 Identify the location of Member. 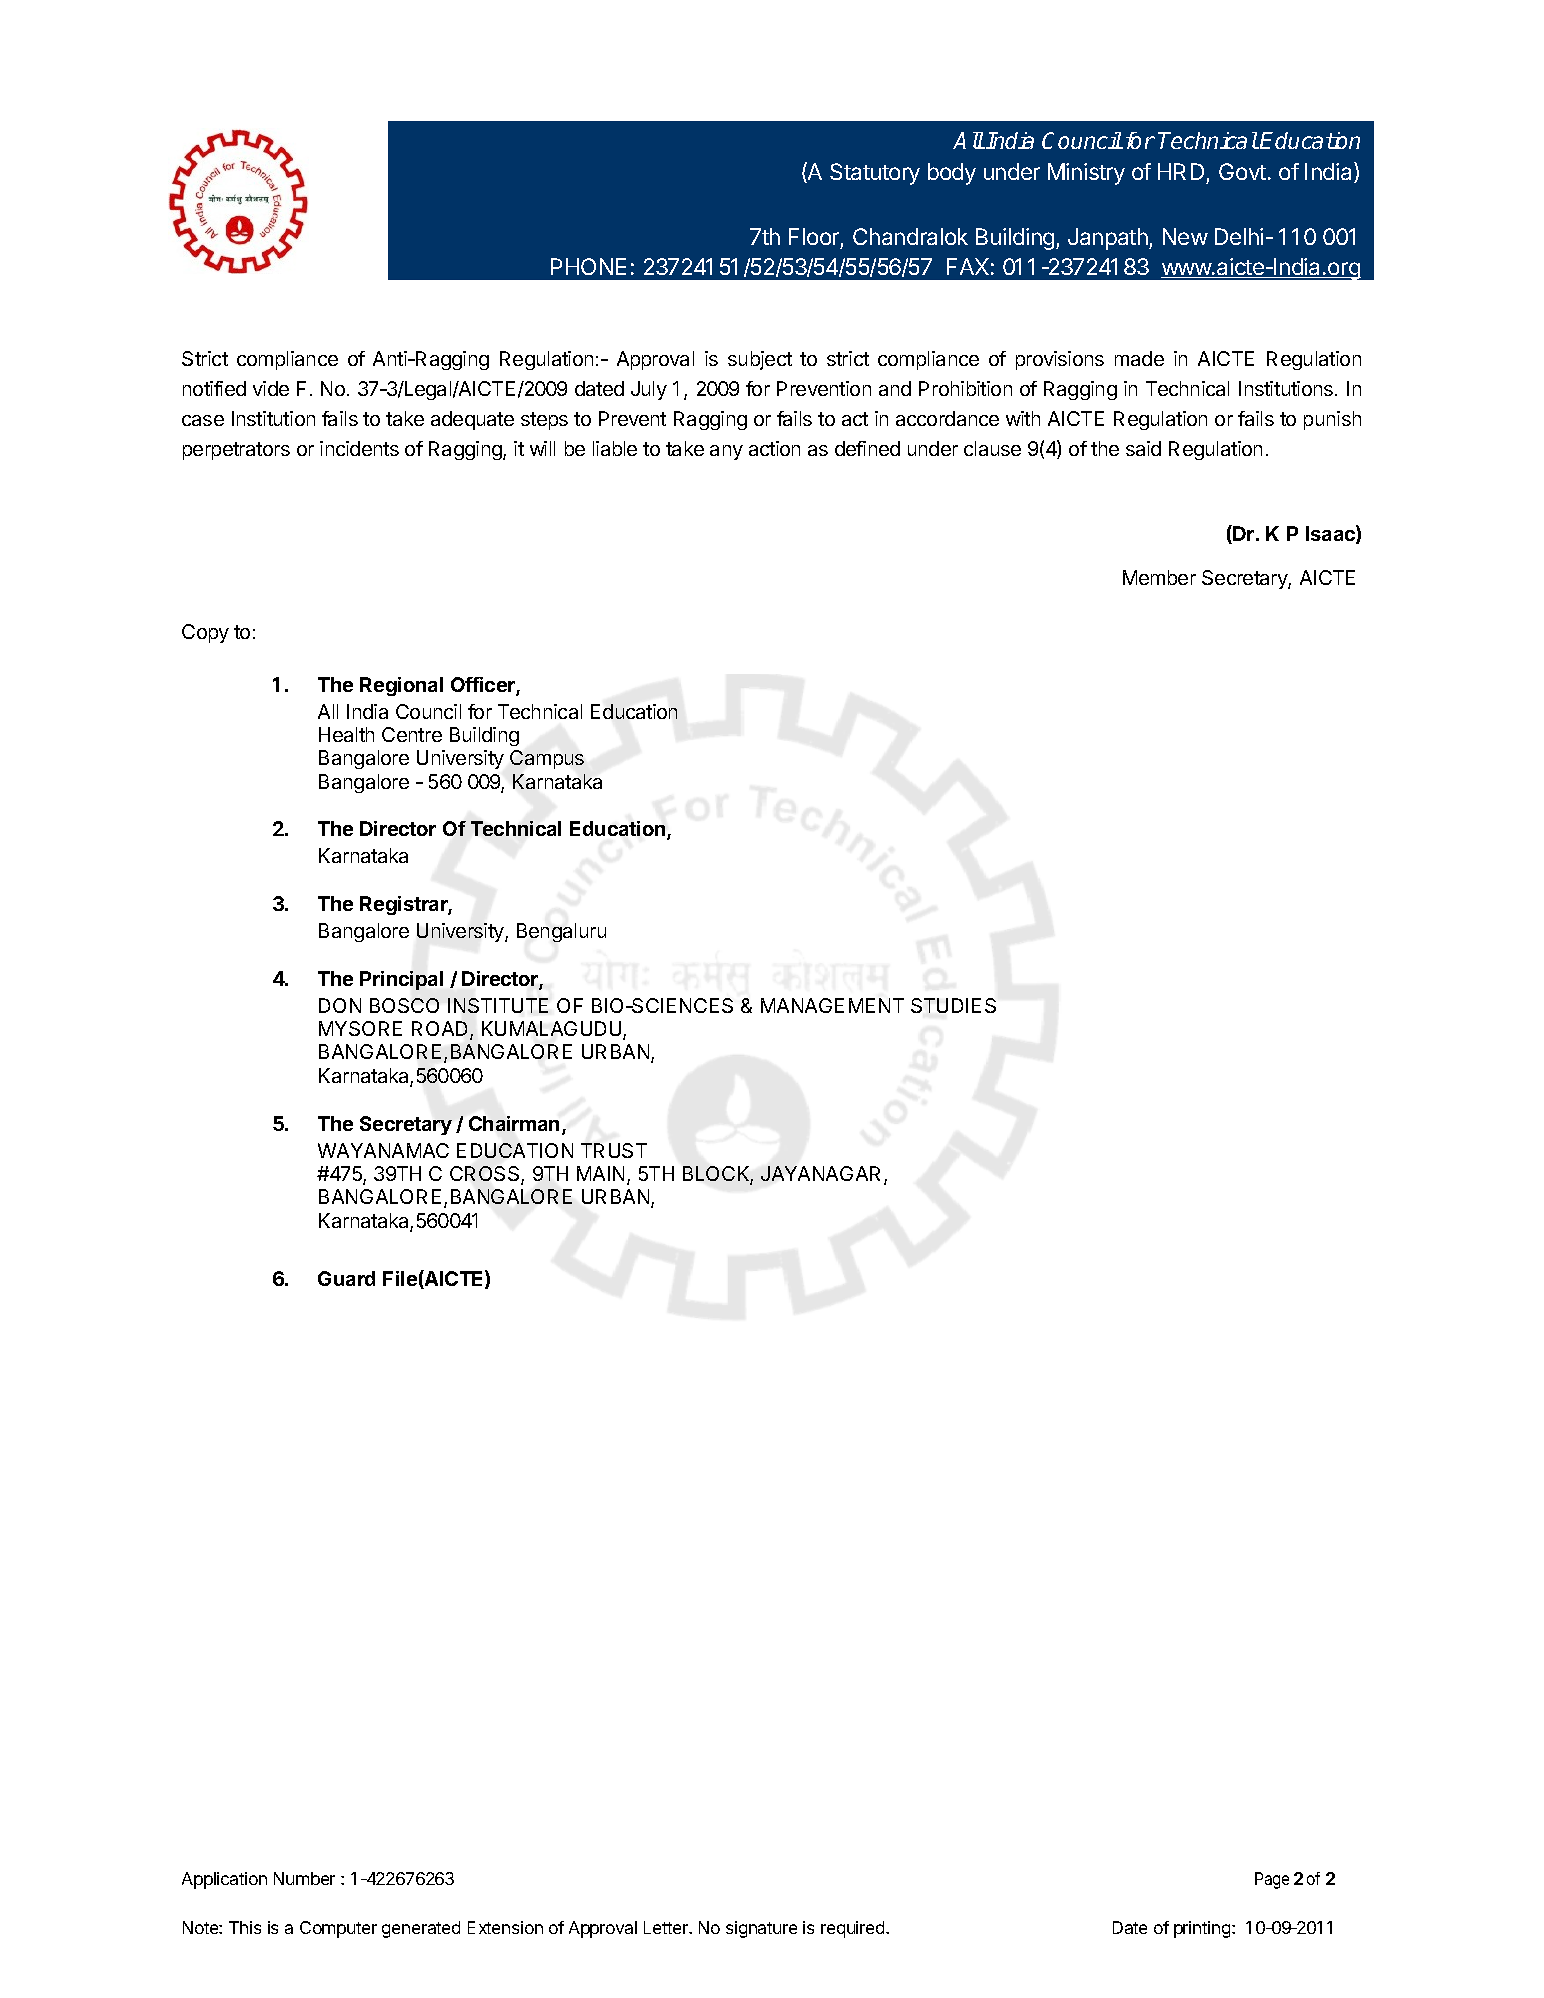
(1159, 577).
